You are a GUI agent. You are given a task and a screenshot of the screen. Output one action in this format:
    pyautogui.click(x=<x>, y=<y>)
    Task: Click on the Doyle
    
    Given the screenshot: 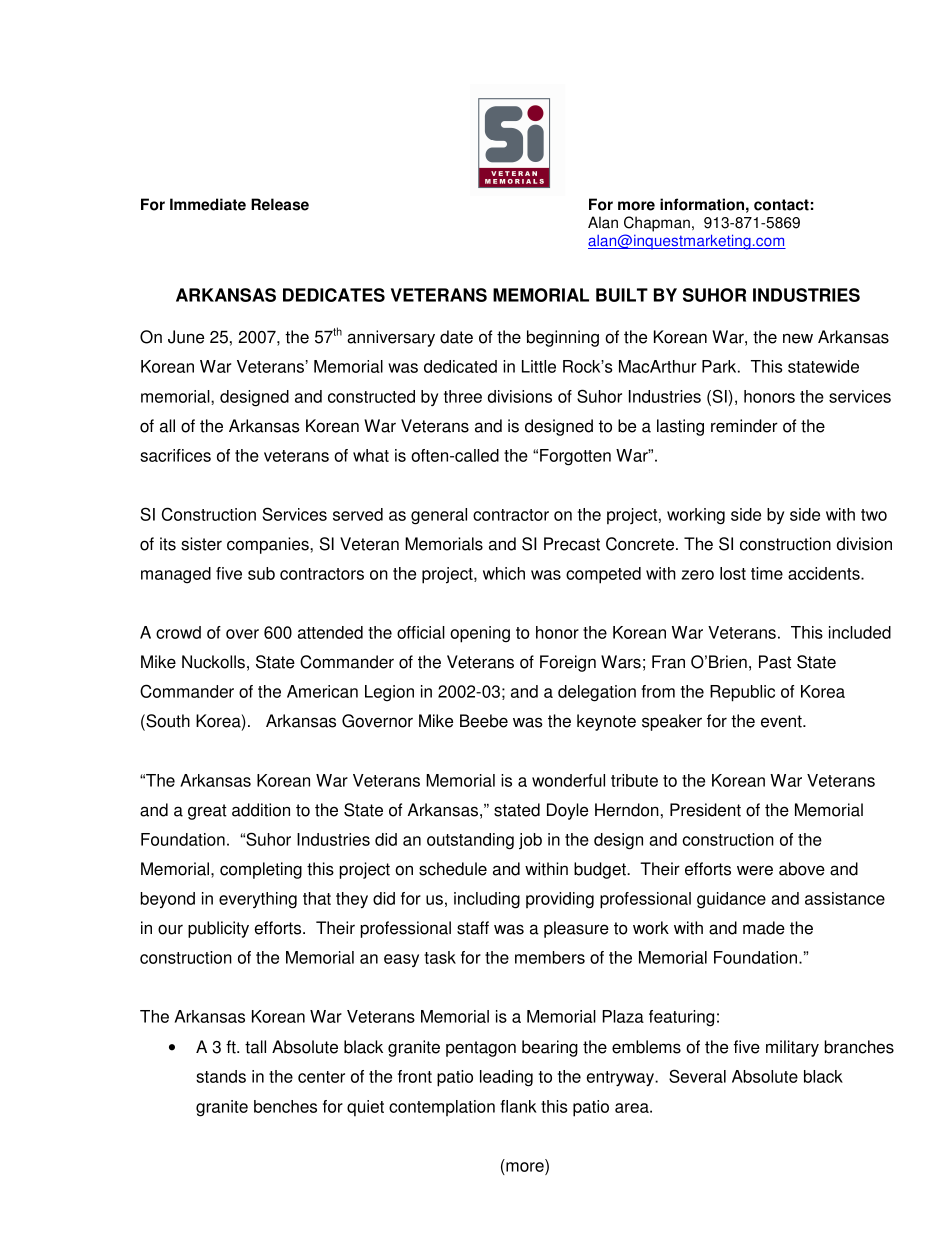 What is the action you would take?
    pyautogui.click(x=567, y=811)
